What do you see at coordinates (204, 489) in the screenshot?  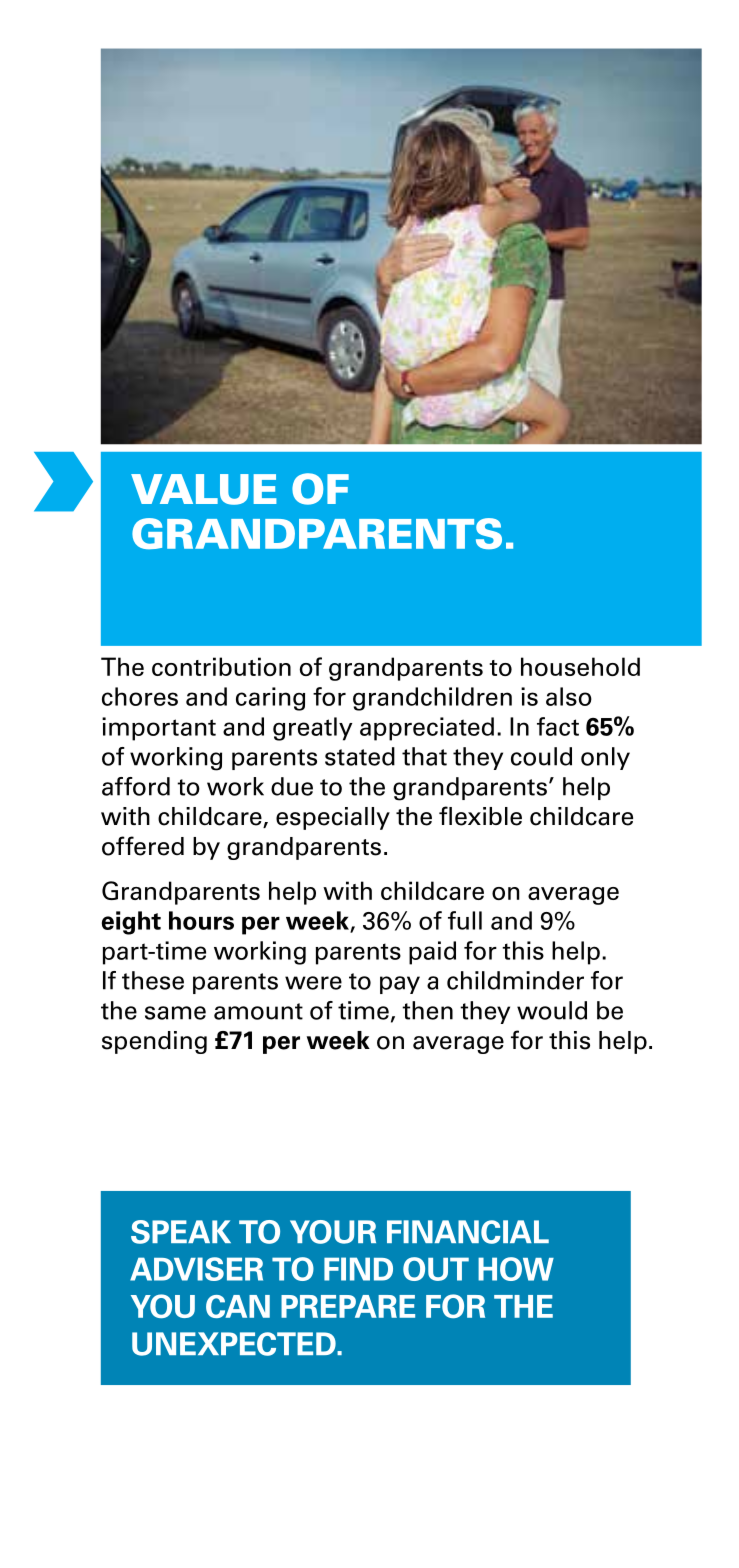 I see `VALUE` at bounding box center [204, 489].
